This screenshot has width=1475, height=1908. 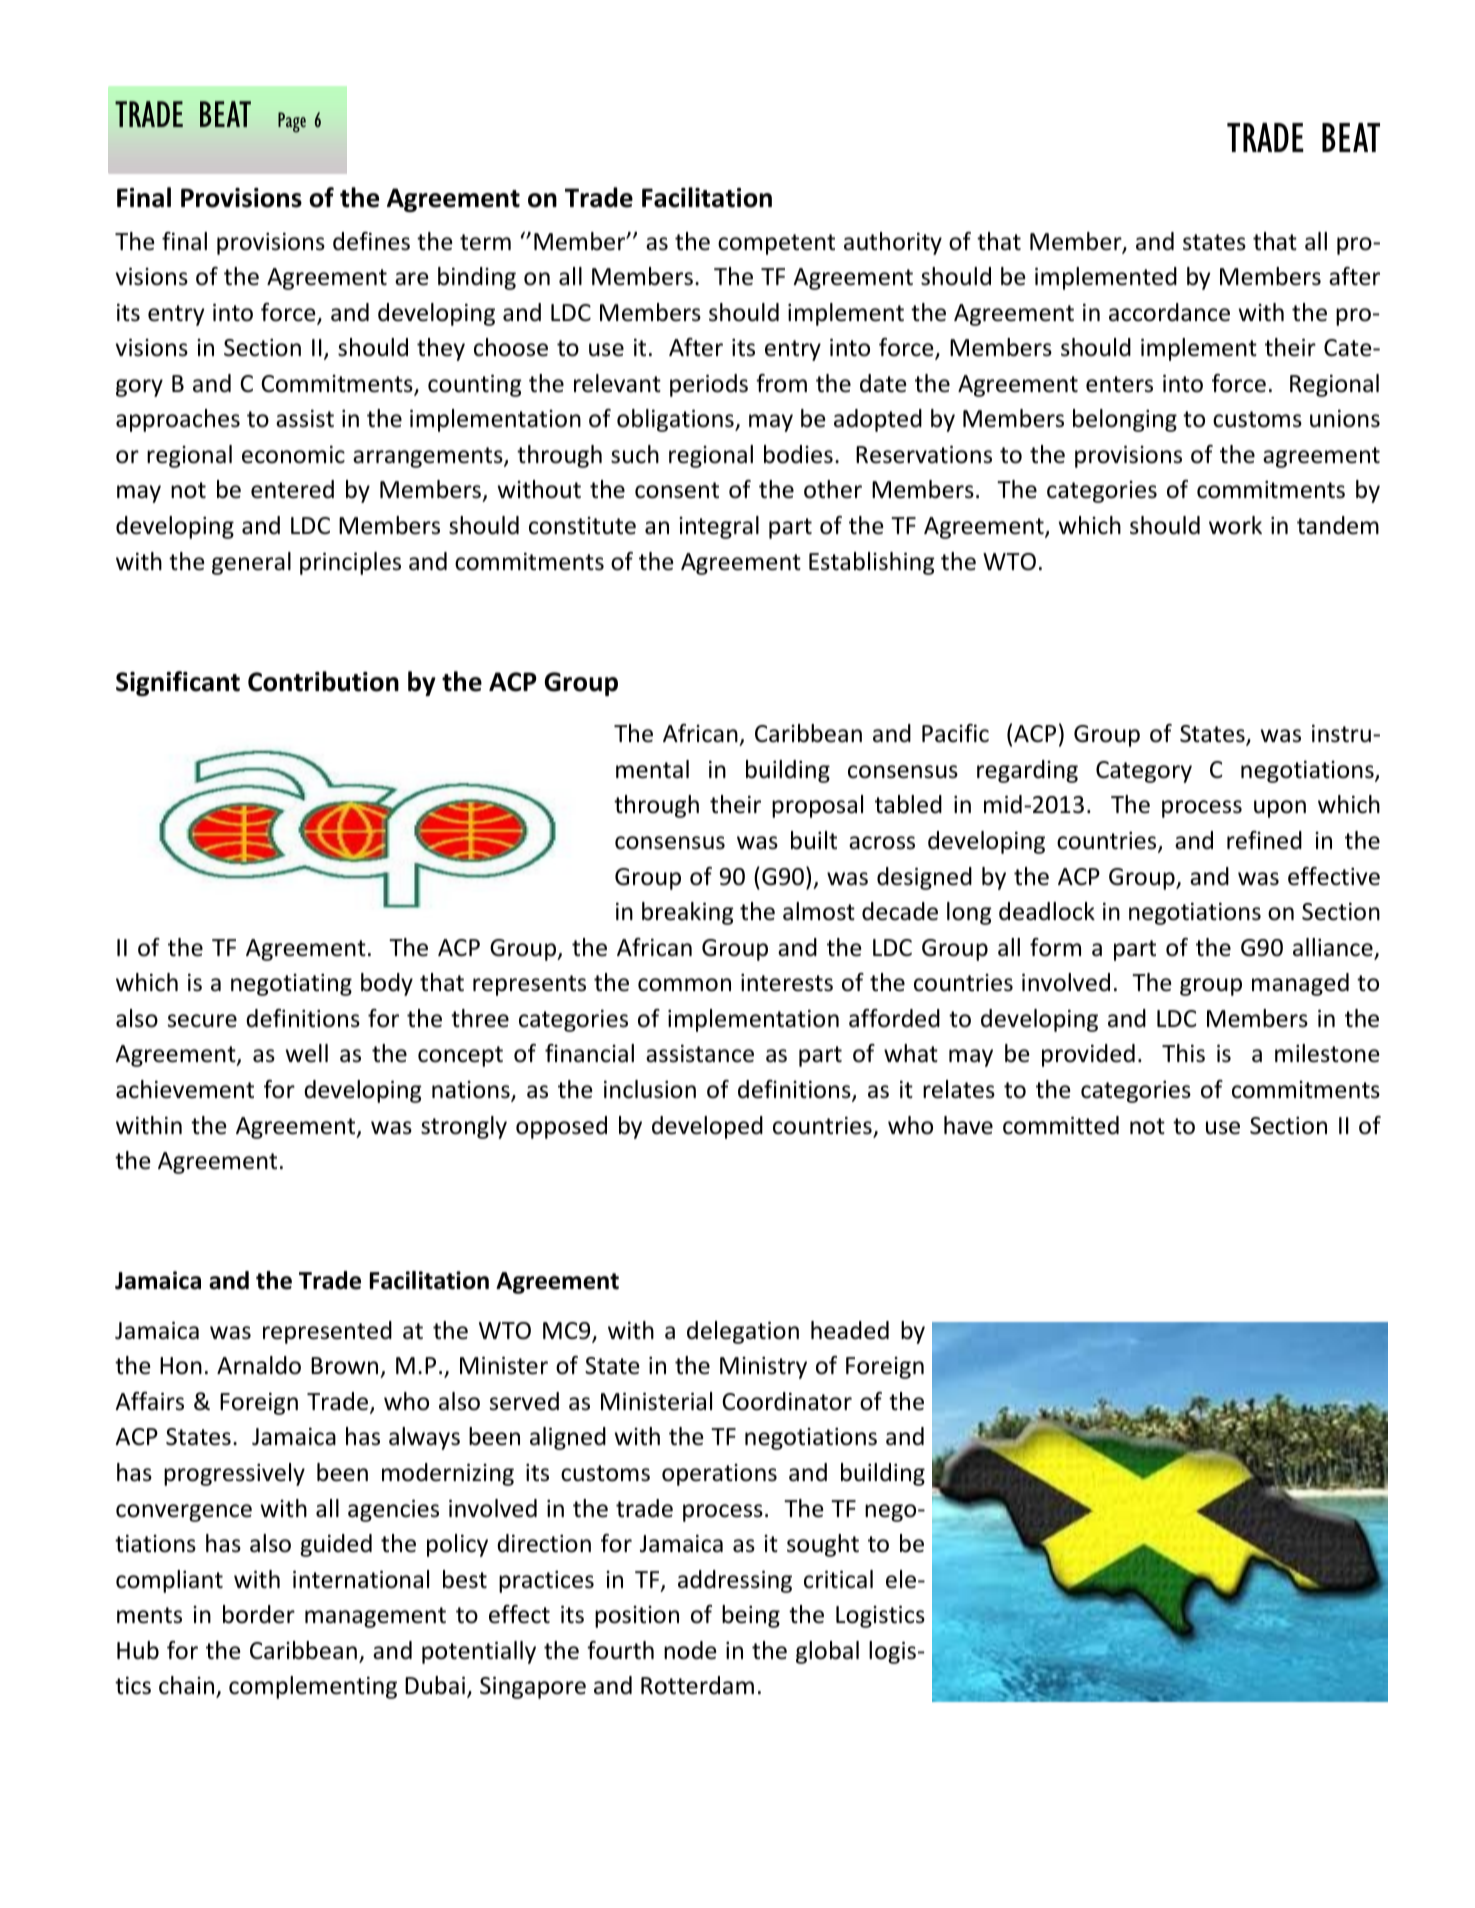 What do you see at coordinates (707, 1127) in the screenshot?
I see `developed` at bounding box center [707, 1127].
